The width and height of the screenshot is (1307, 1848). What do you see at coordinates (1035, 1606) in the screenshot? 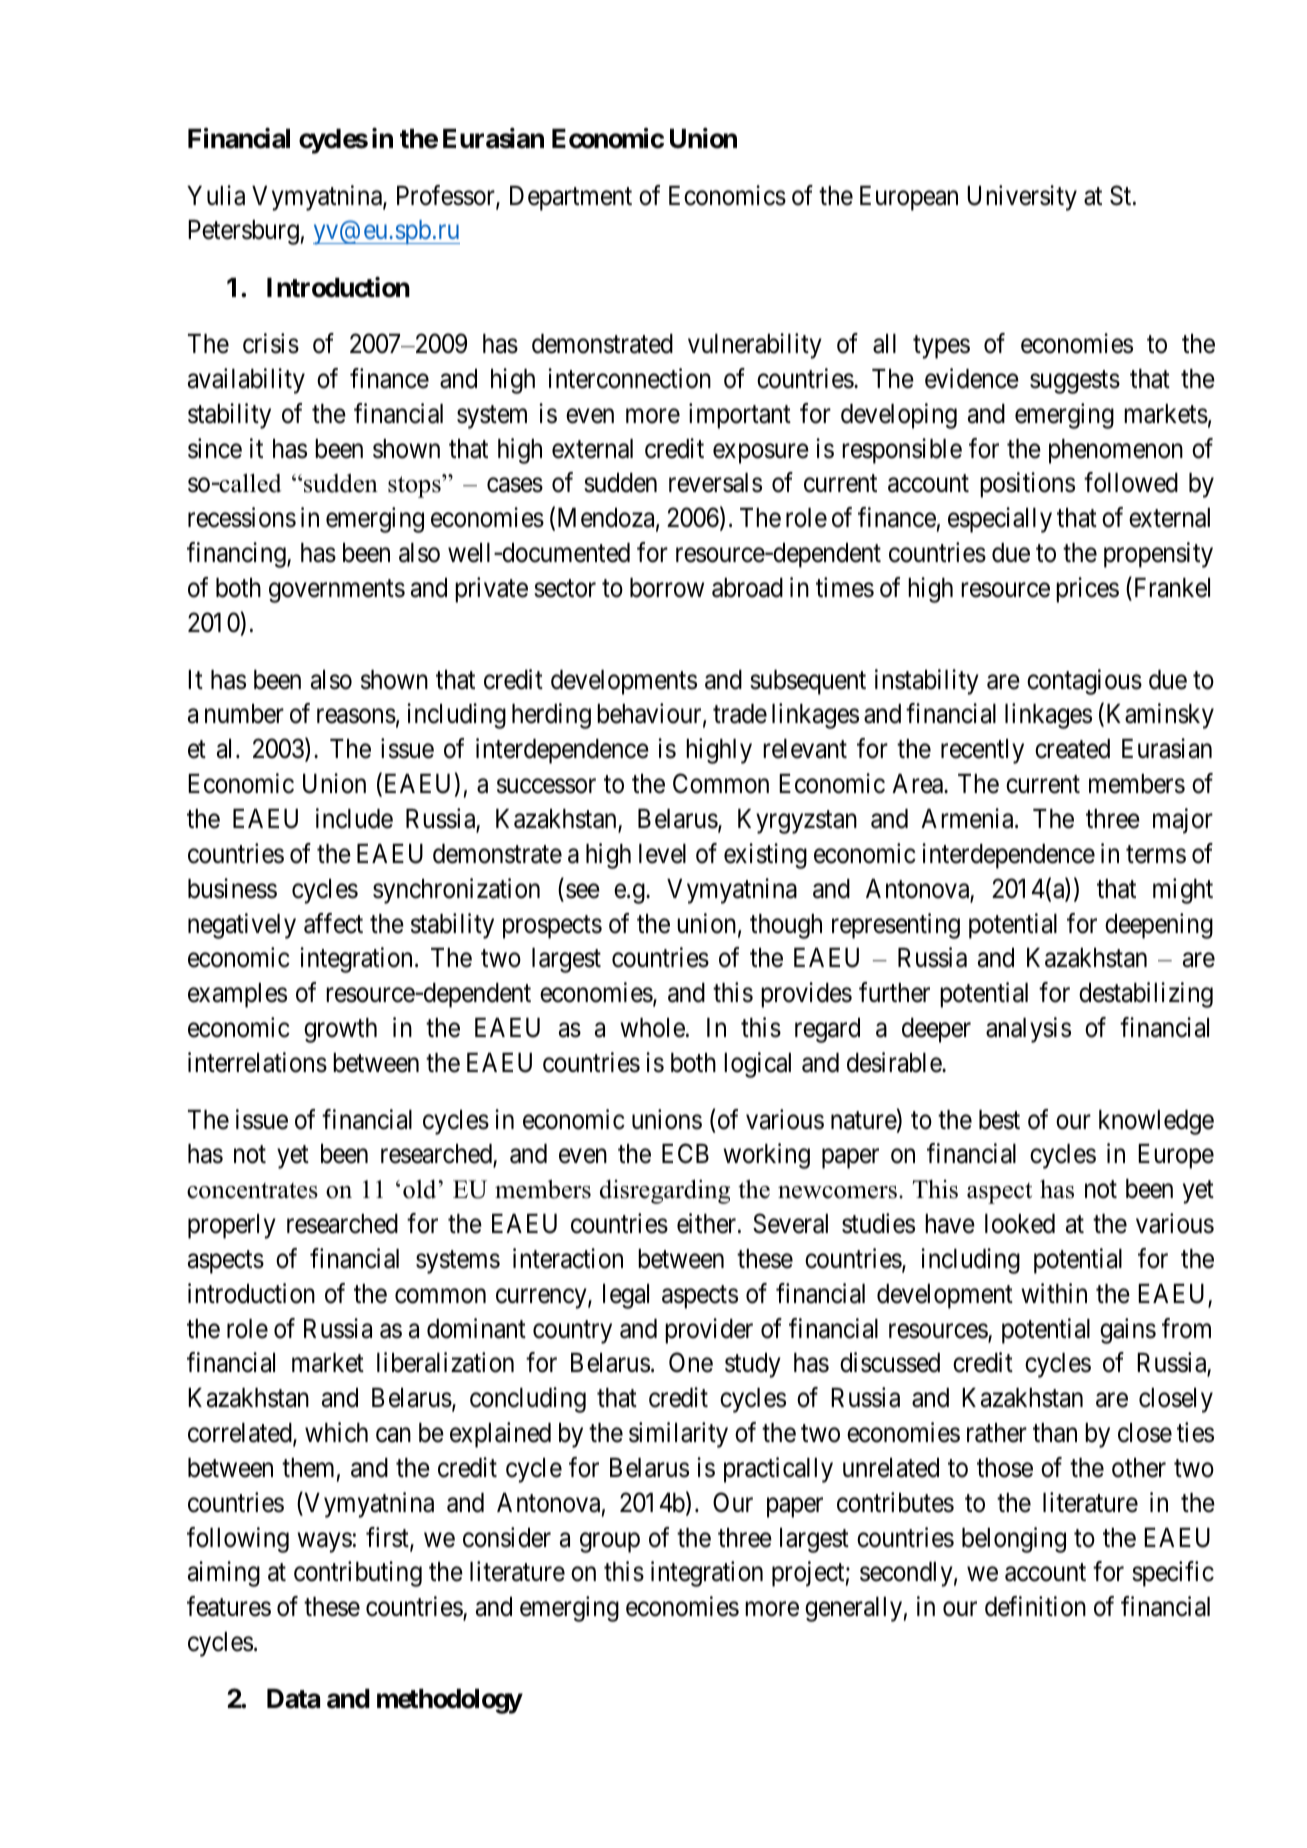
I see `definition` at bounding box center [1035, 1606].
